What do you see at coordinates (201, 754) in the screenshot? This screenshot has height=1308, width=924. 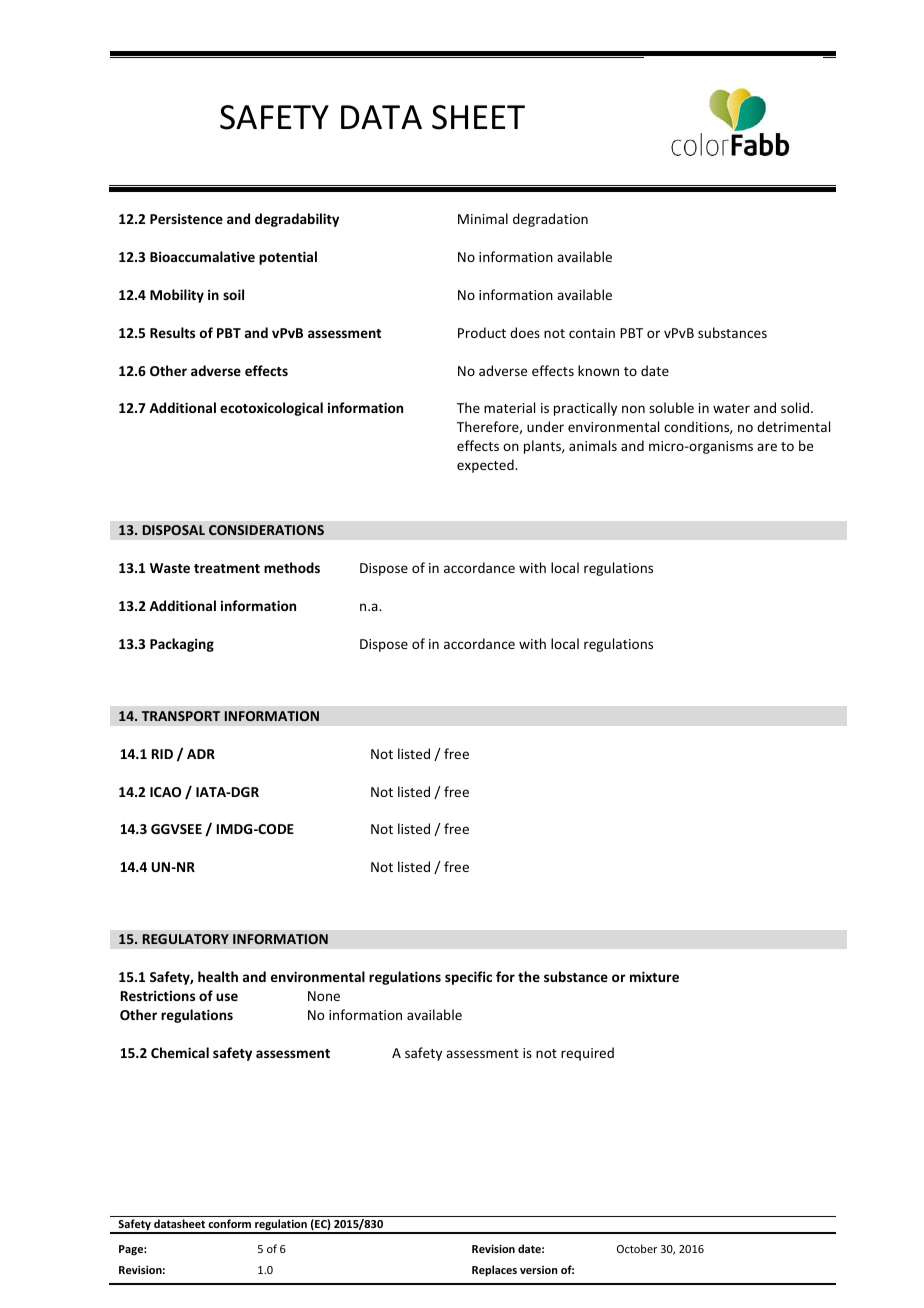 I see `ADR` at bounding box center [201, 754].
